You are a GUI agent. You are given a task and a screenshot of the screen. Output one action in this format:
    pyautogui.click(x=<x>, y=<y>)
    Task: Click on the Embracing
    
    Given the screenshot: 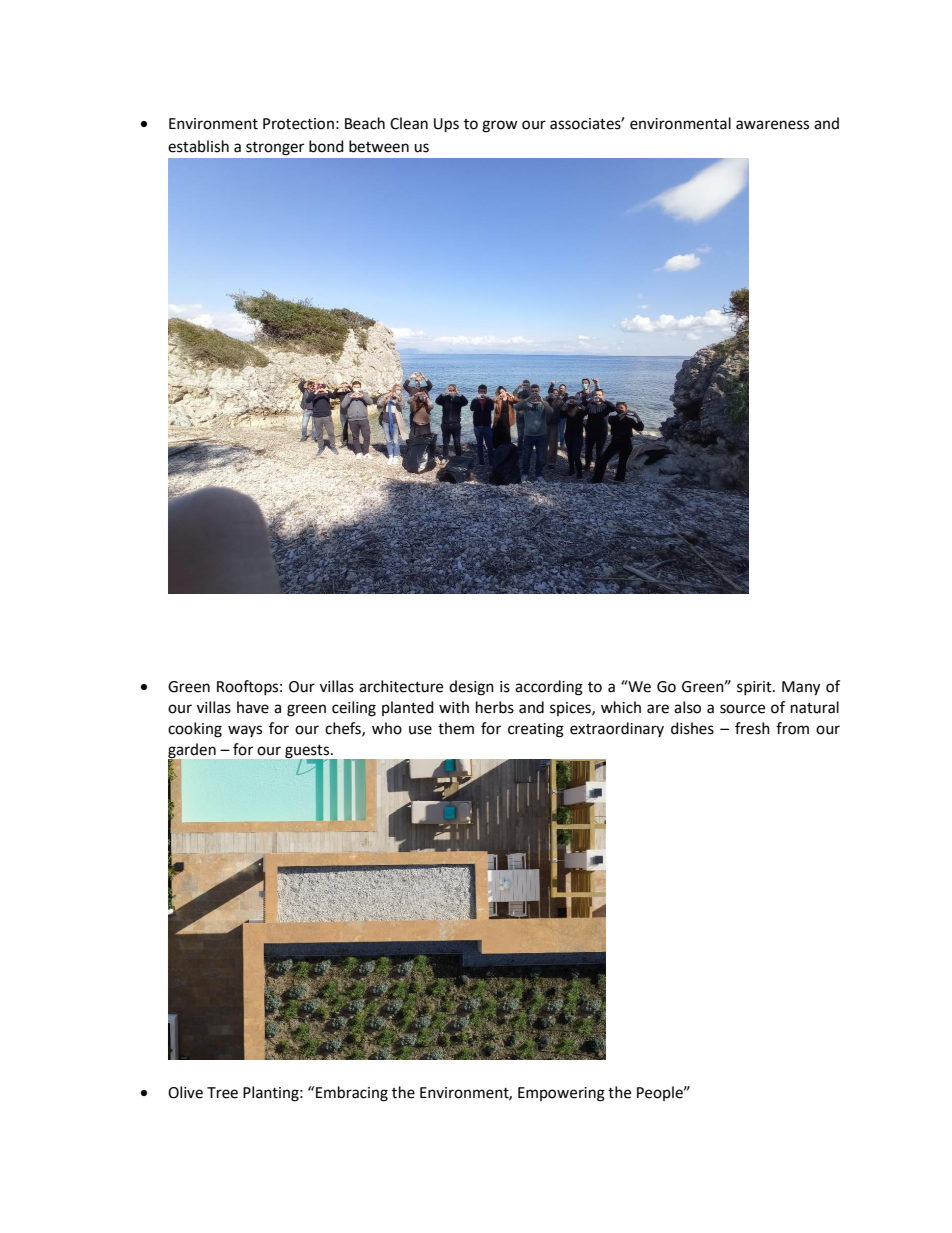 What is the action you would take?
    pyautogui.click(x=352, y=1094)
